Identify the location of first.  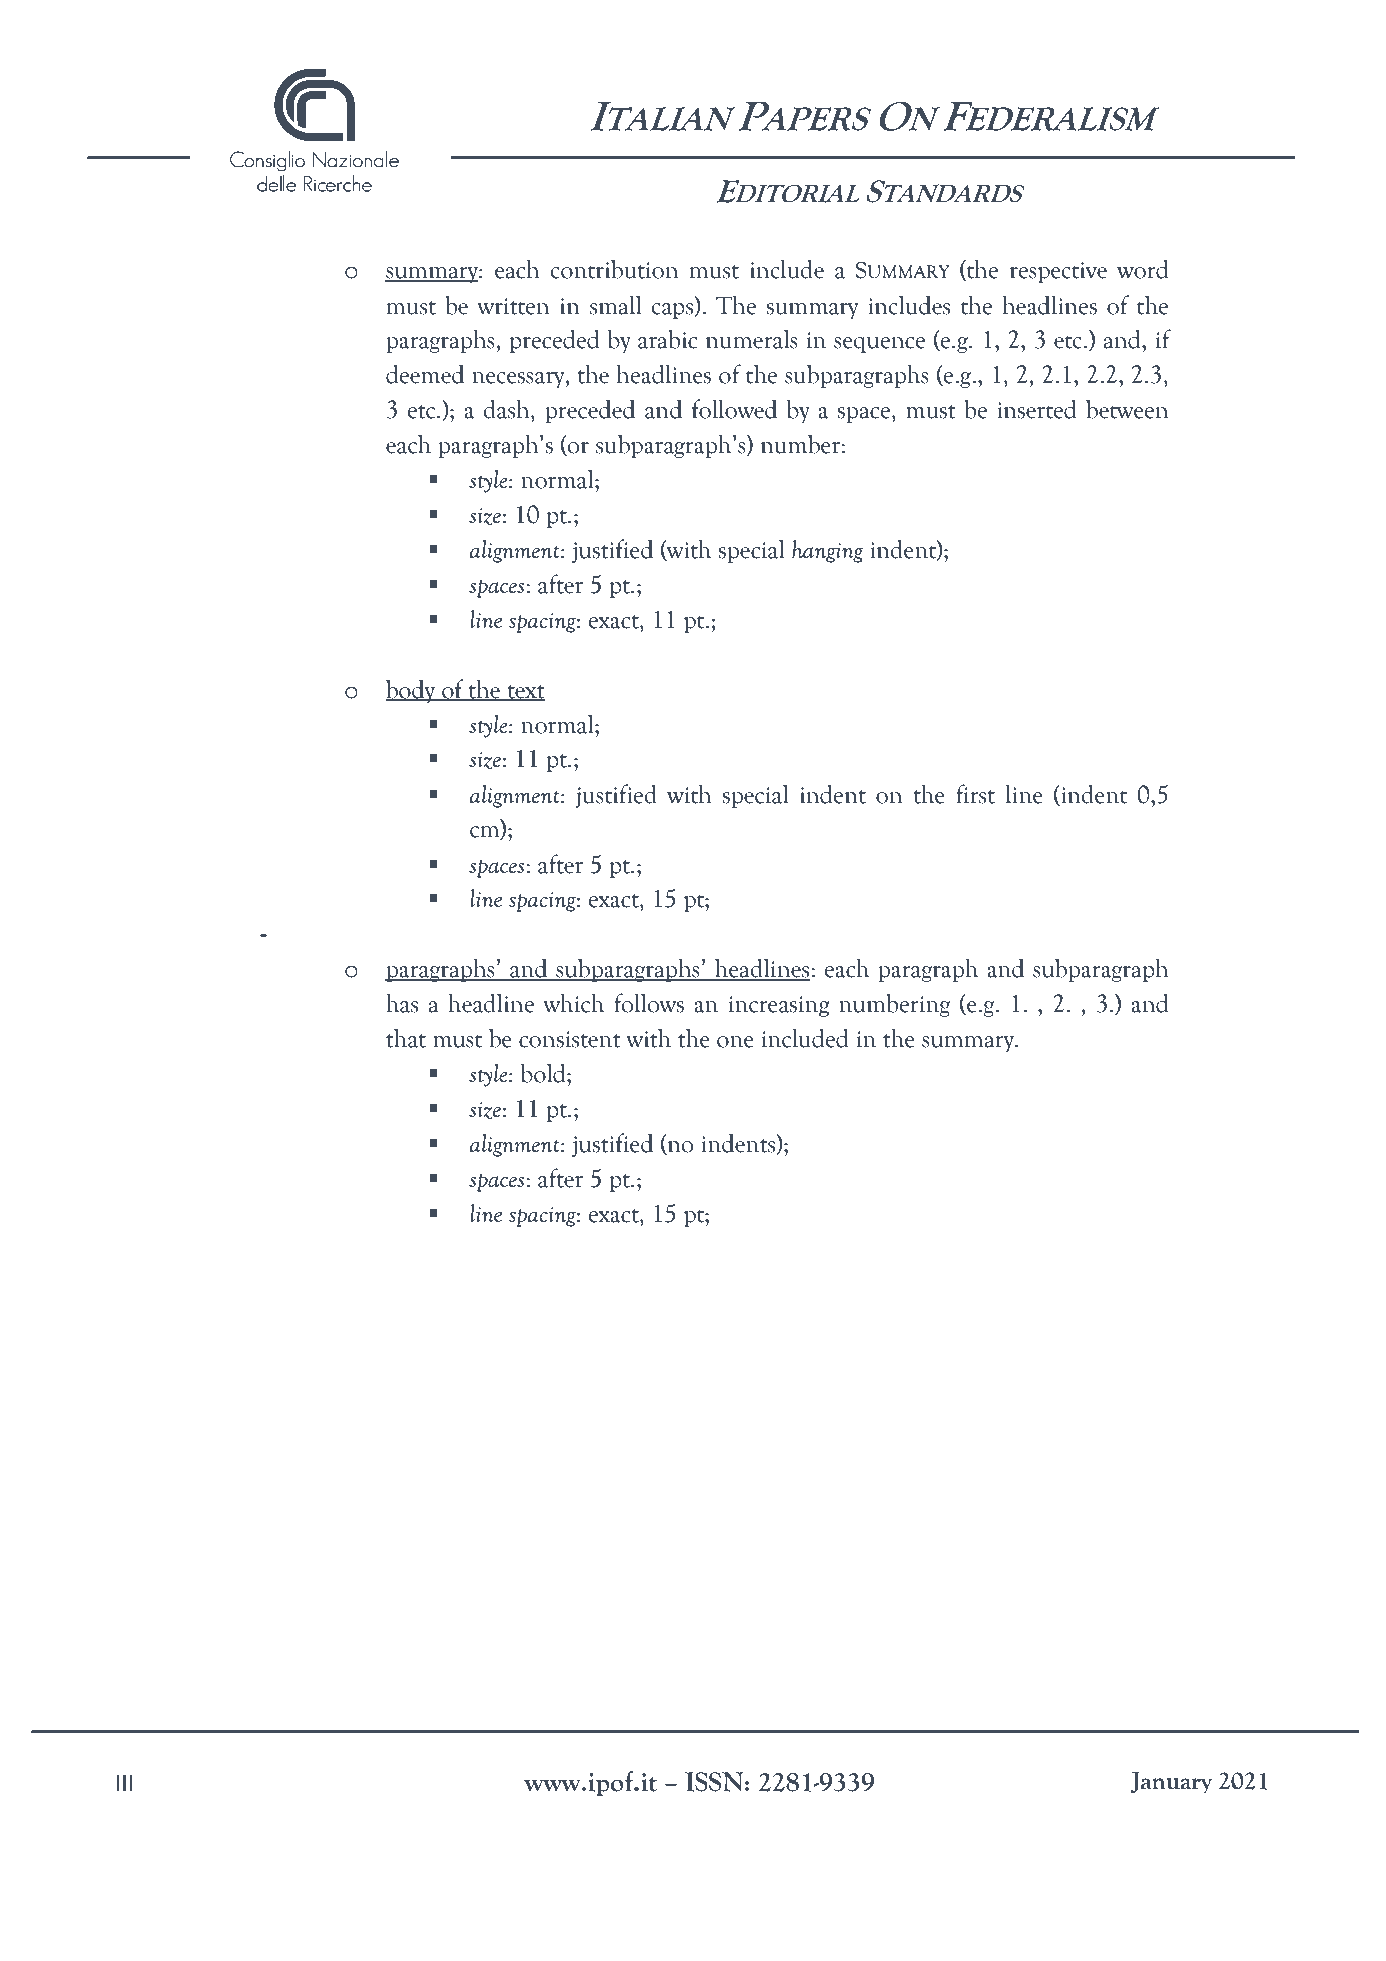
(975, 794).
